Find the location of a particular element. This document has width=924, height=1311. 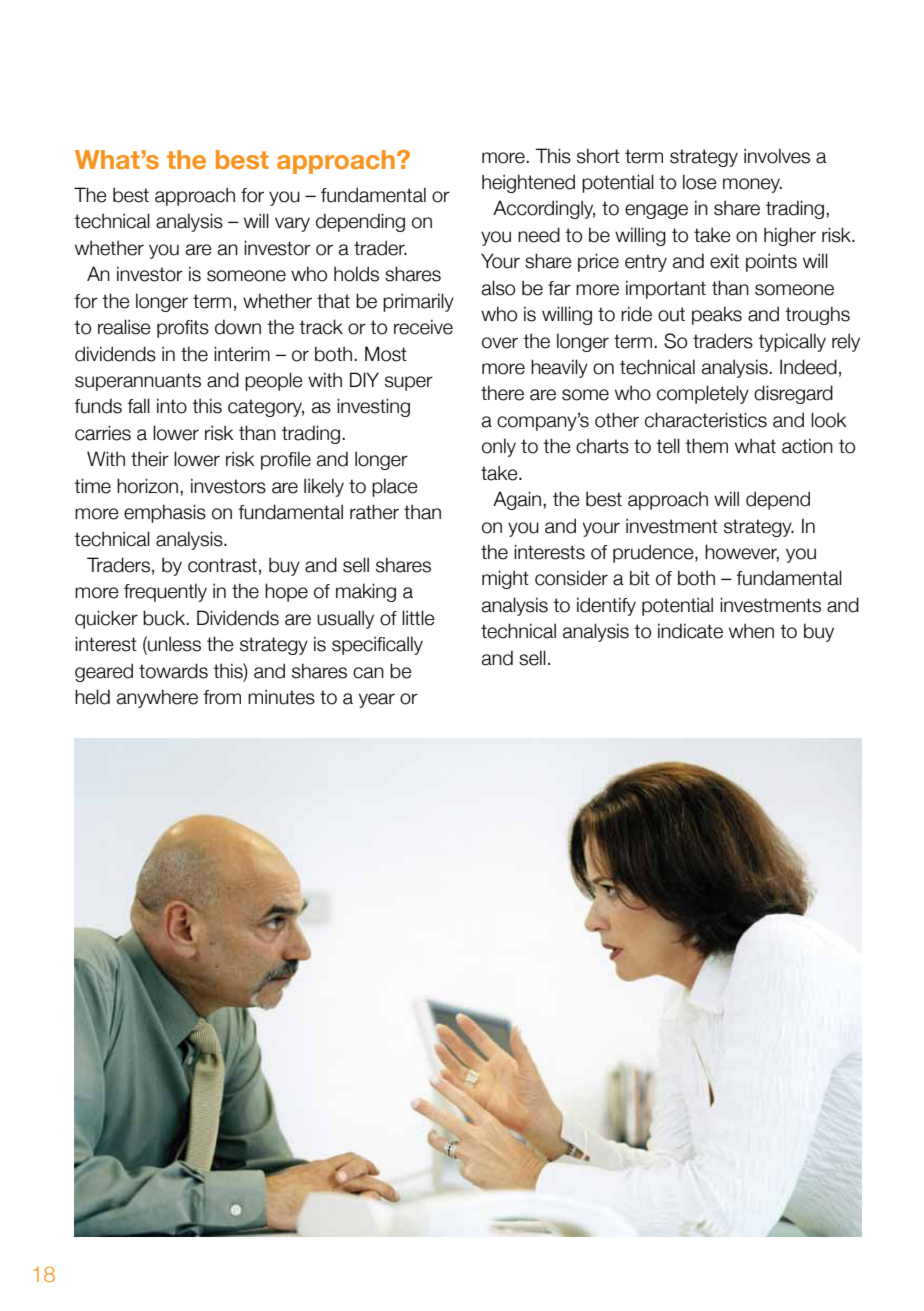

emphasis is located at coordinates (165, 513).
